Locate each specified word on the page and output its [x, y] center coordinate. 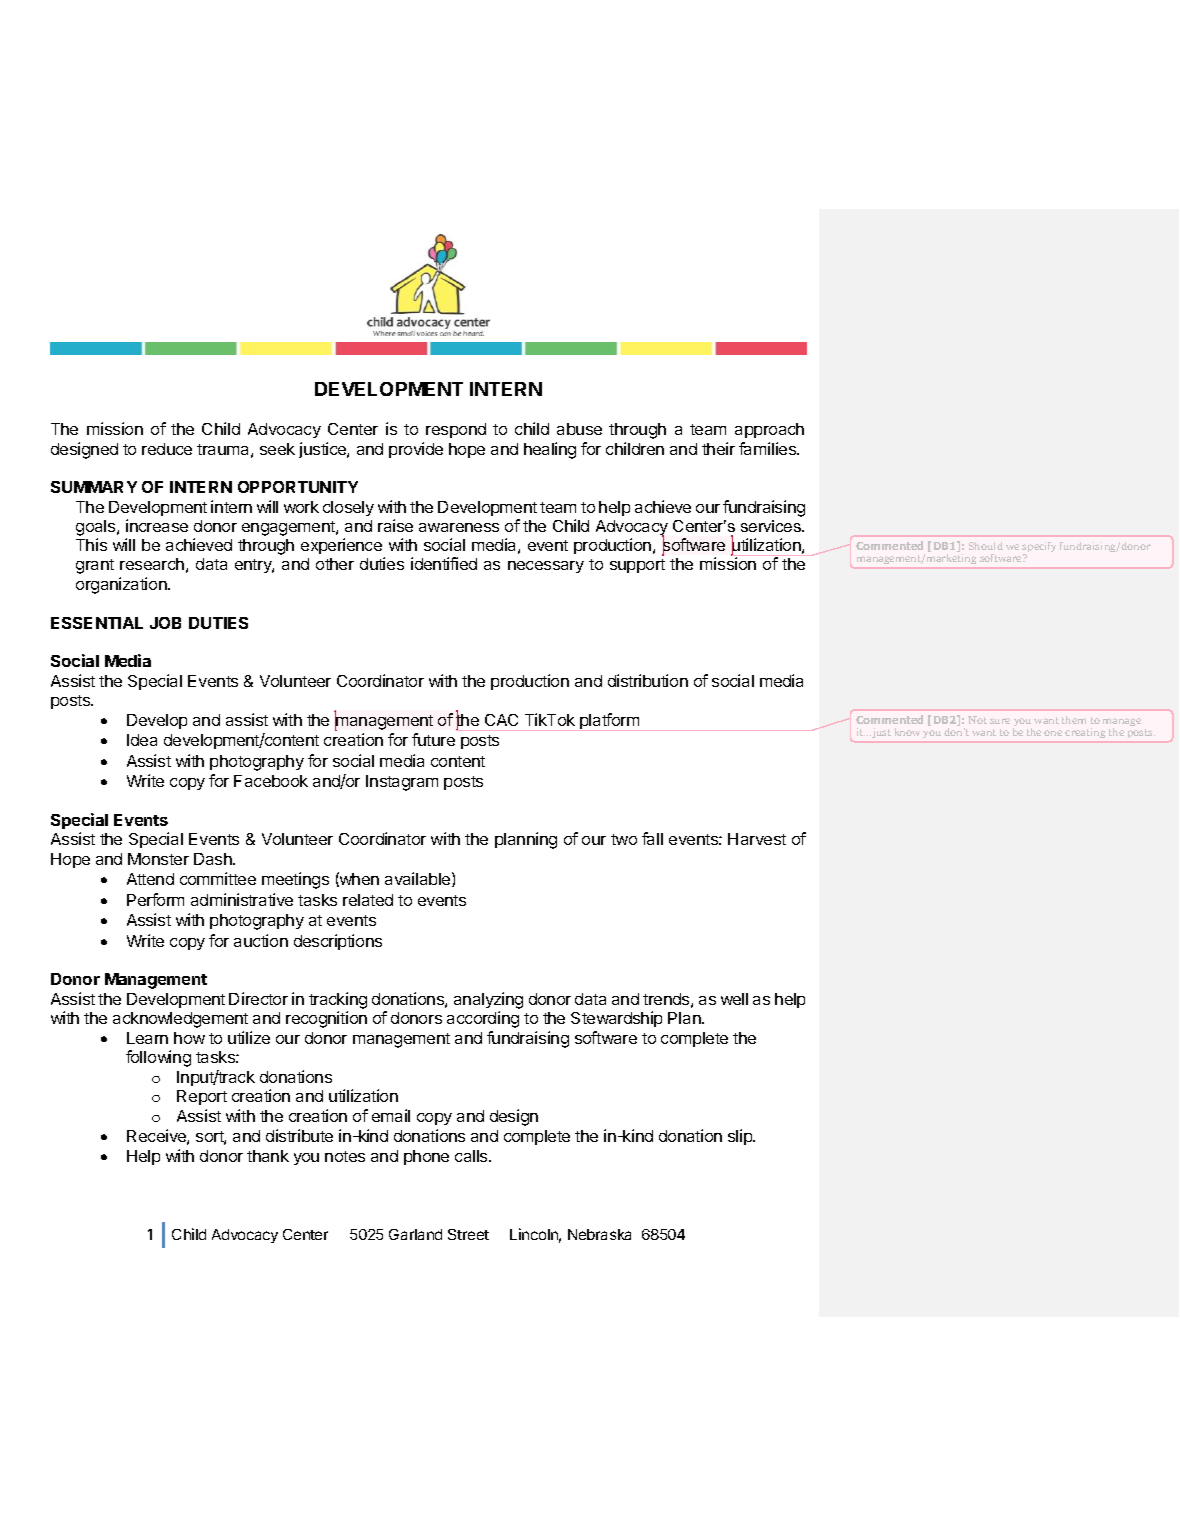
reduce [167, 449]
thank [268, 1156]
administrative [242, 899]
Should [986, 546]
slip [741, 1137]
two [624, 839]
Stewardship [616, 1019]
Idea [142, 740]
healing [550, 450]
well [734, 999]
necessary [546, 567]
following [158, 1058]
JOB [165, 623]
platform [609, 721]
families [769, 448]
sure [1000, 721]
